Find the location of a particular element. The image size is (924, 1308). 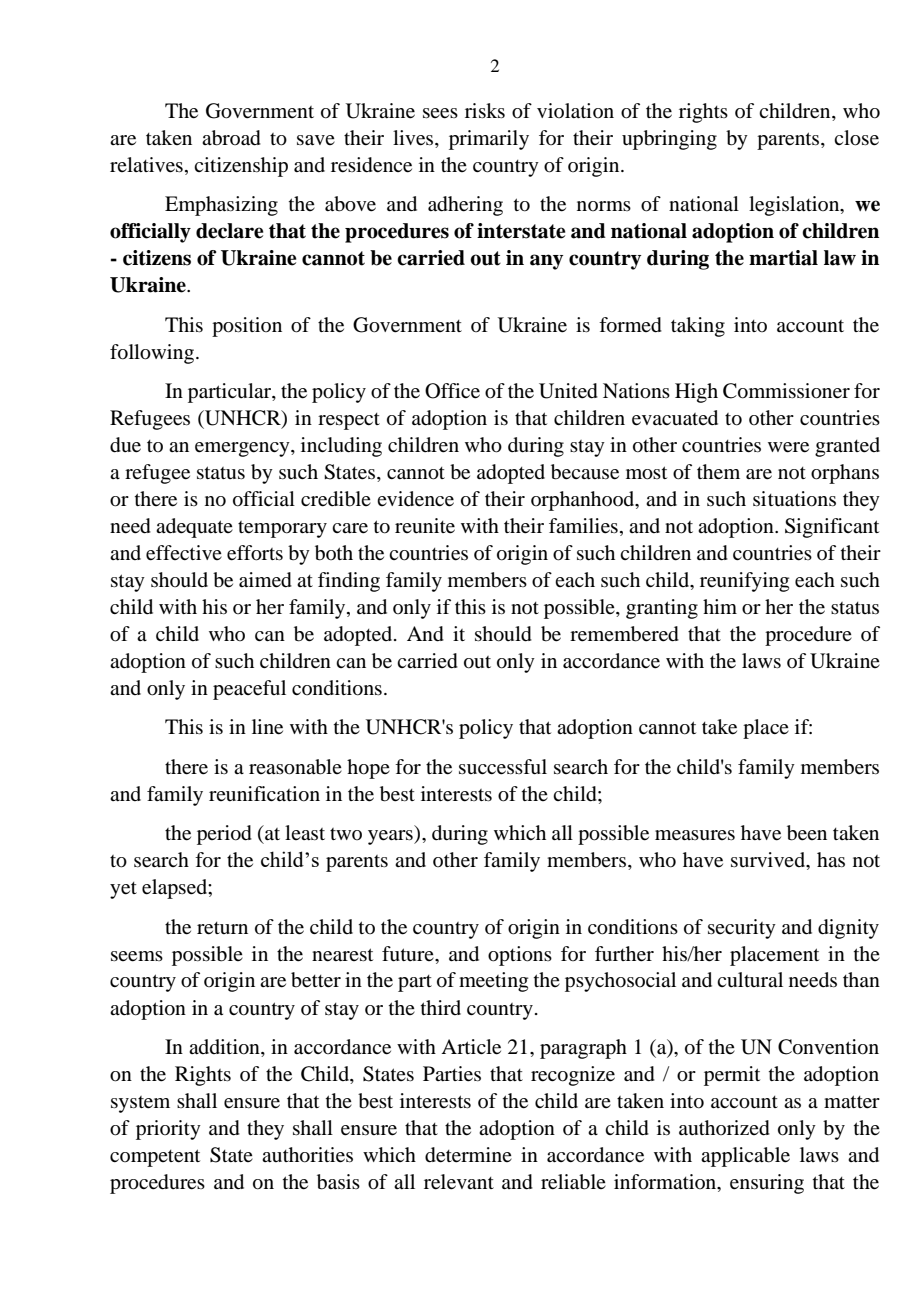

following is located at coordinates (153, 354).
